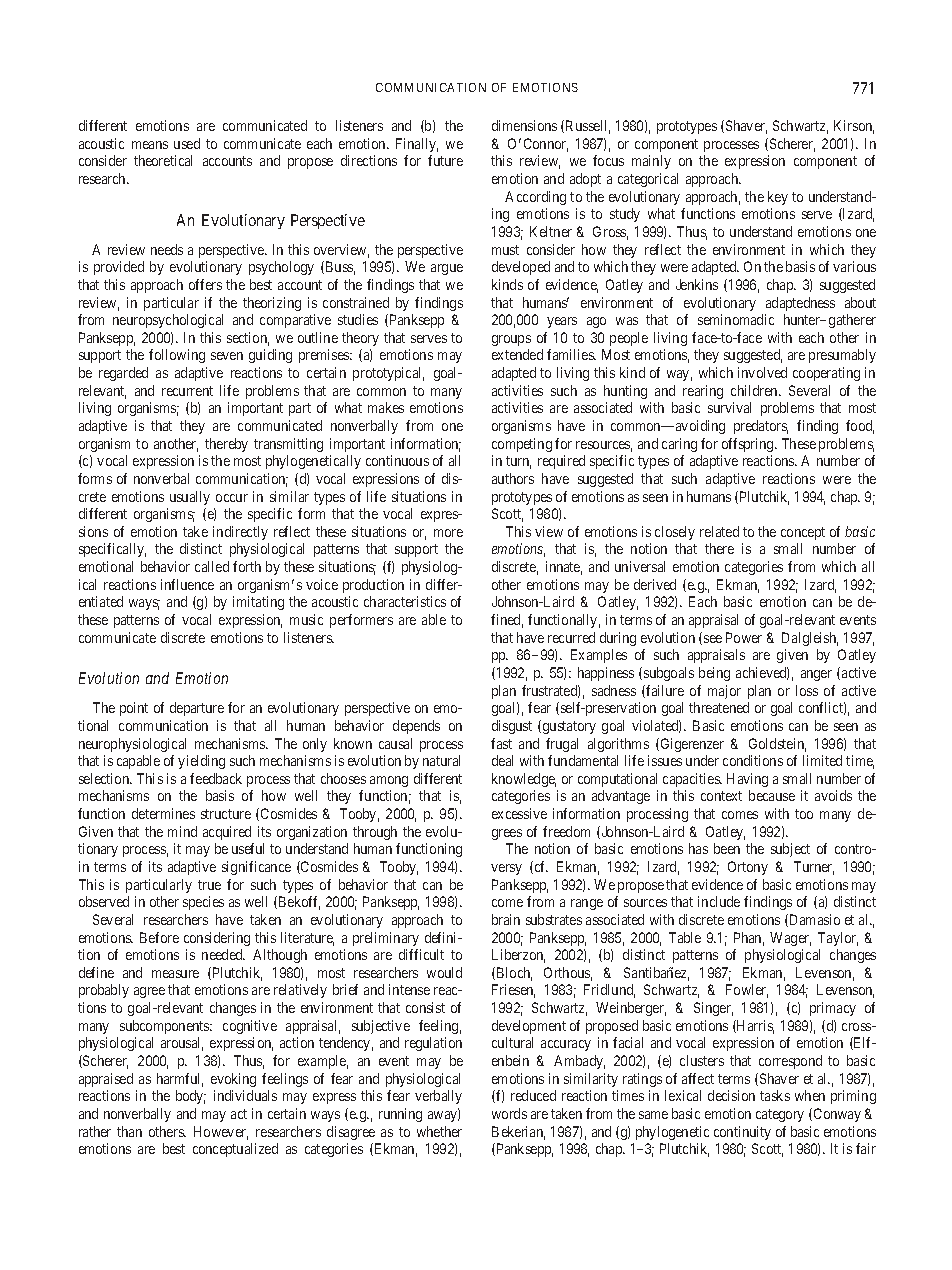 Image resolution: width=952 pixels, height=1270 pixels. I want to click on words, so click(509, 1113).
